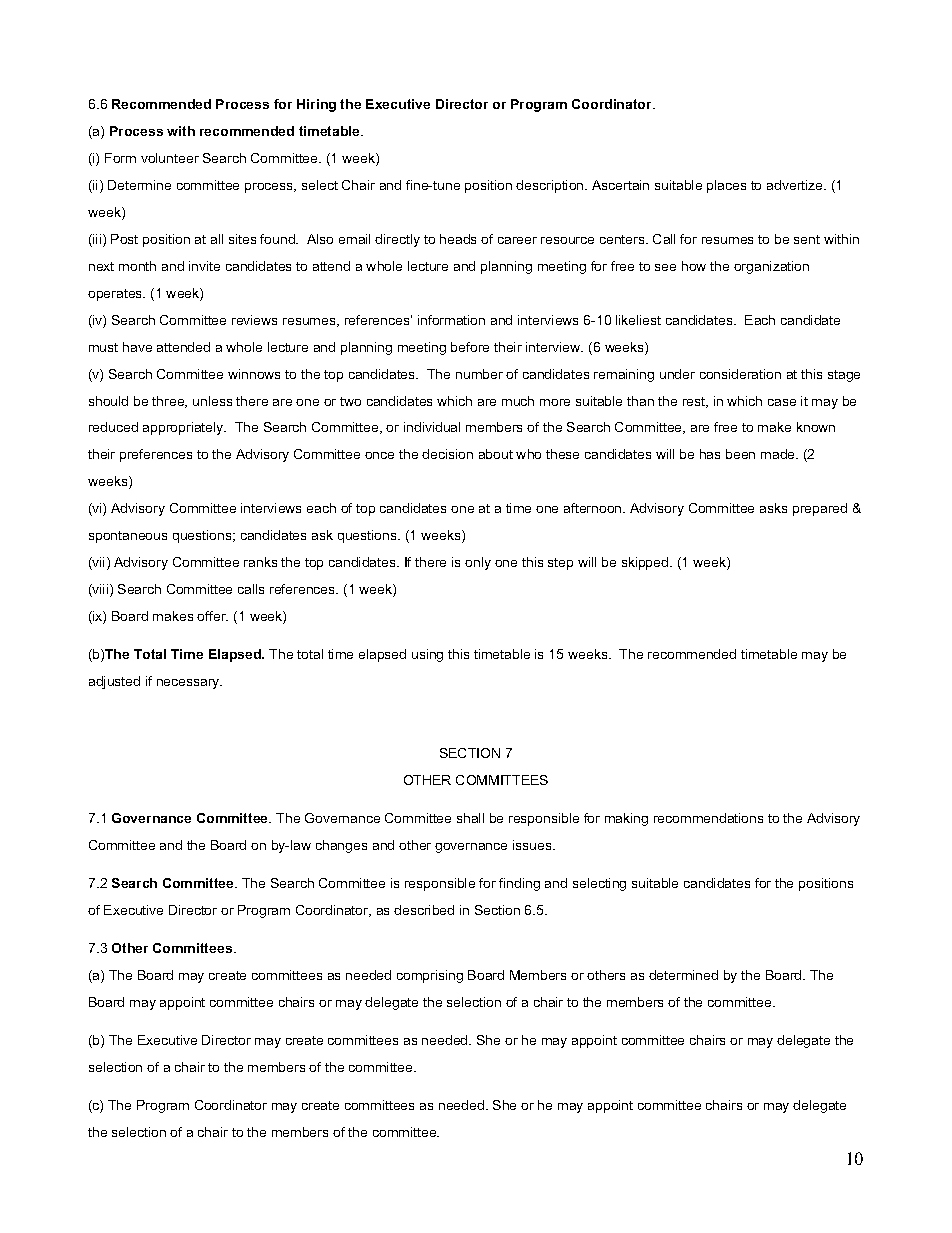 The image size is (952, 1233). I want to click on changes, so click(341, 846).
